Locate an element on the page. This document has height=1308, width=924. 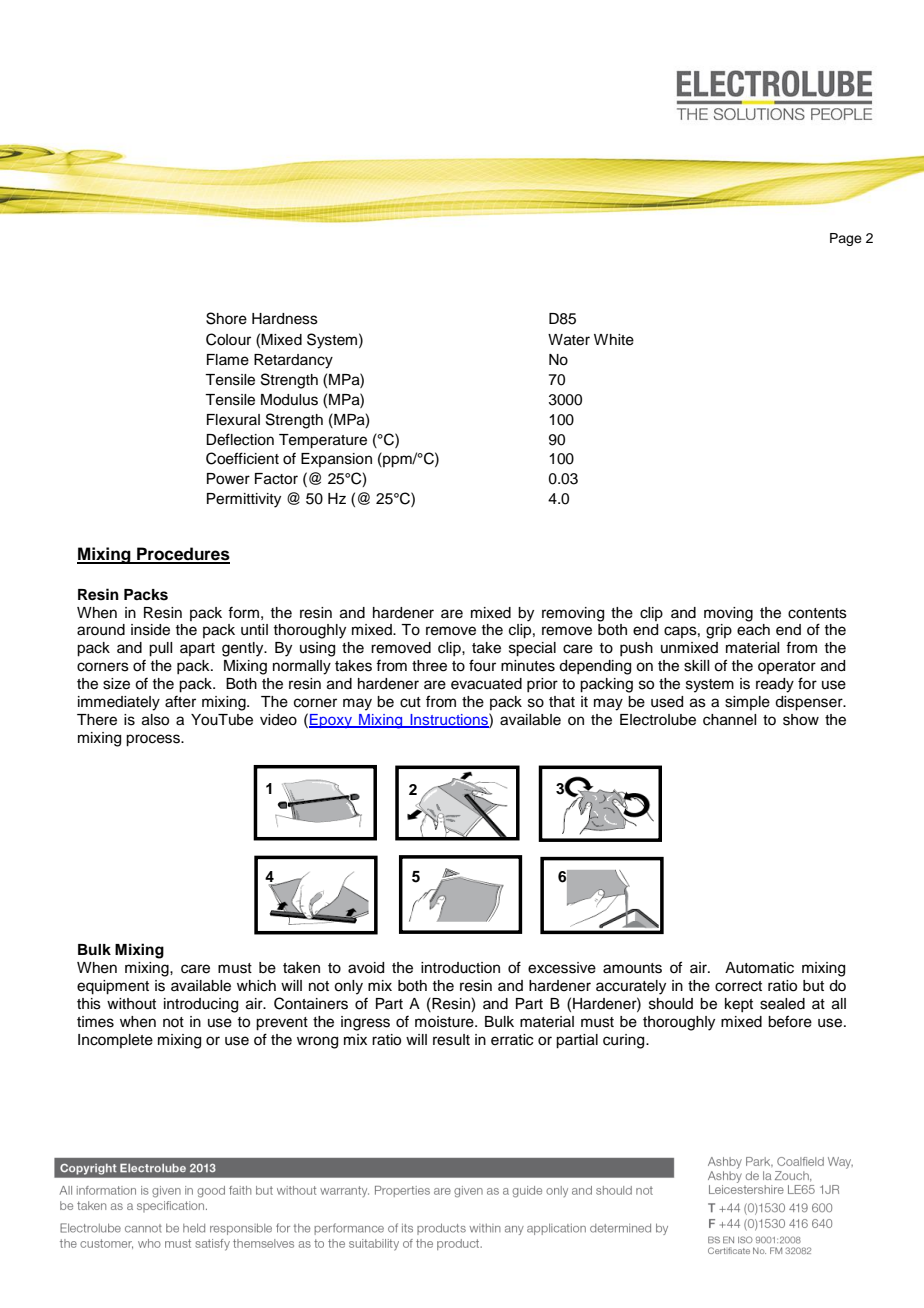
moisture is located at coordinates (445, 1022).
